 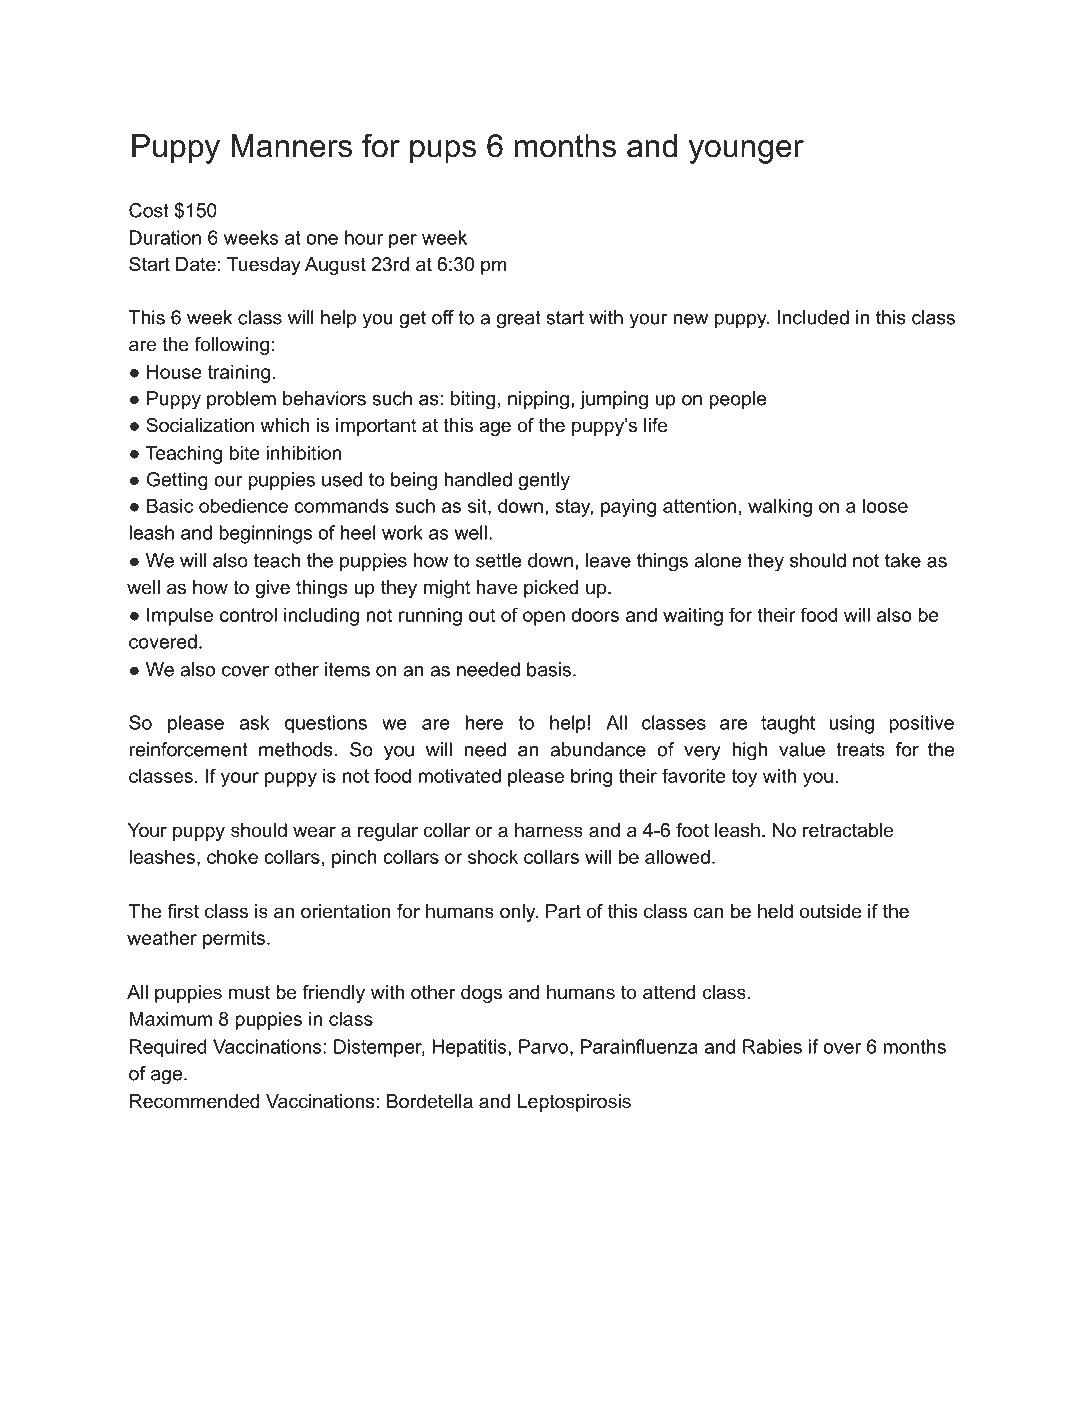 What do you see at coordinates (544, 618) in the screenshot?
I see `open` at bounding box center [544, 618].
